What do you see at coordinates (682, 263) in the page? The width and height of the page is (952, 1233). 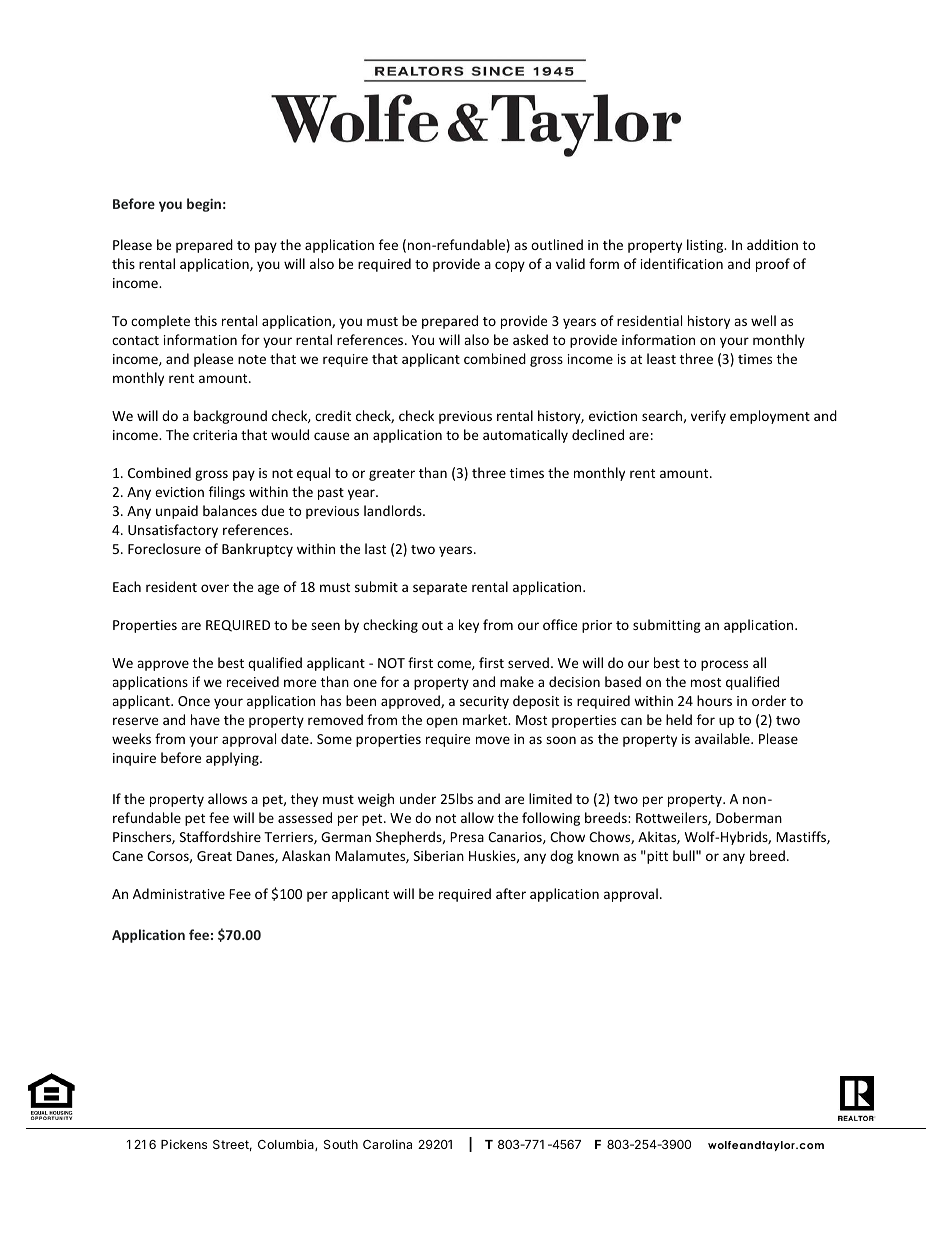 I see `identification` at bounding box center [682, 263].
